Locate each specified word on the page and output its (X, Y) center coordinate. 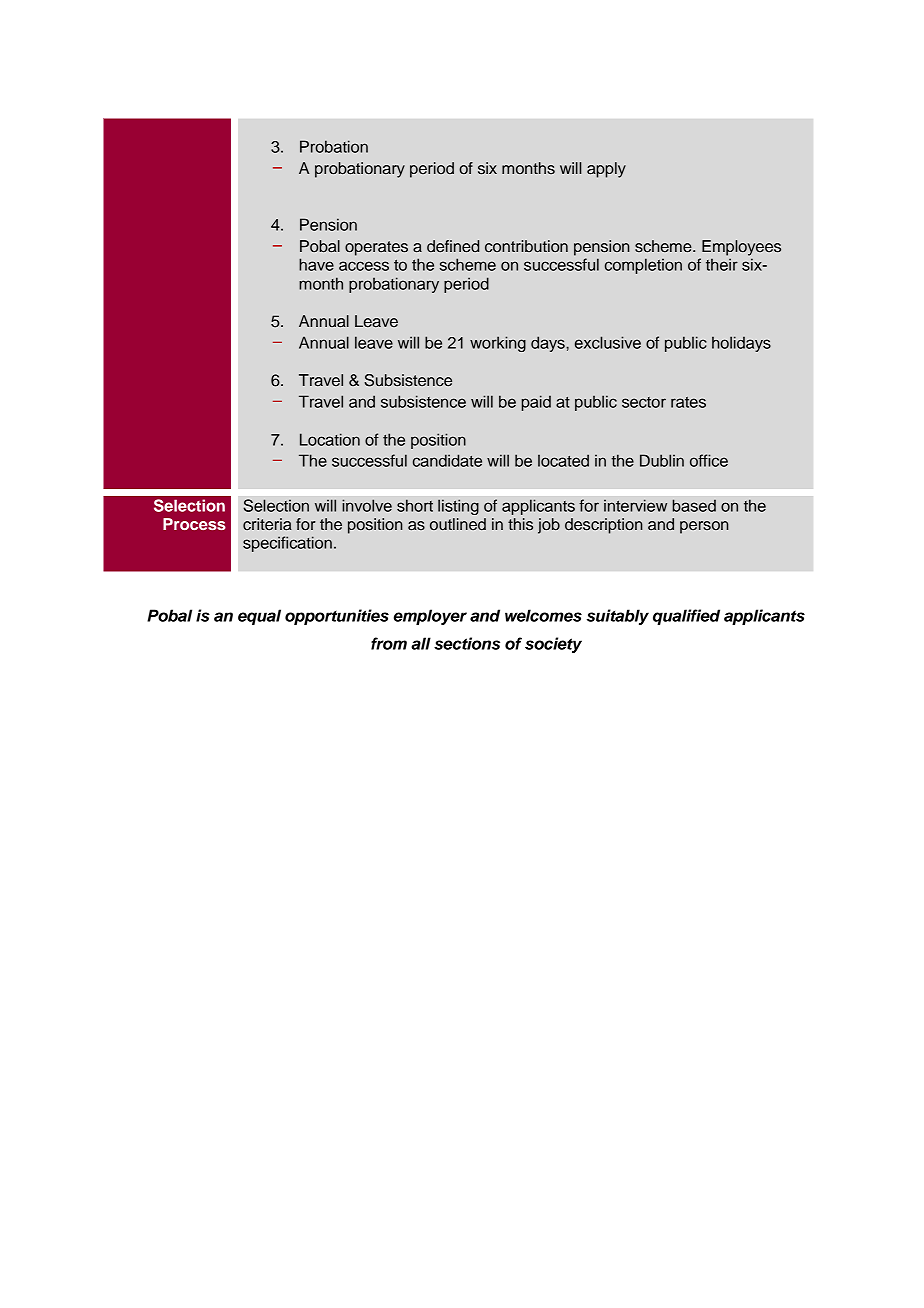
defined (453, 246)
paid (536, 403)
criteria (267, 524)
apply (606, 170)
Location (330, 439)
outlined (458, 524)
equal (259, 617)
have (316, 264)
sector (644, 402)
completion (643, 266)
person (704, 527)
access (364, 266)
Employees (741, 248)
